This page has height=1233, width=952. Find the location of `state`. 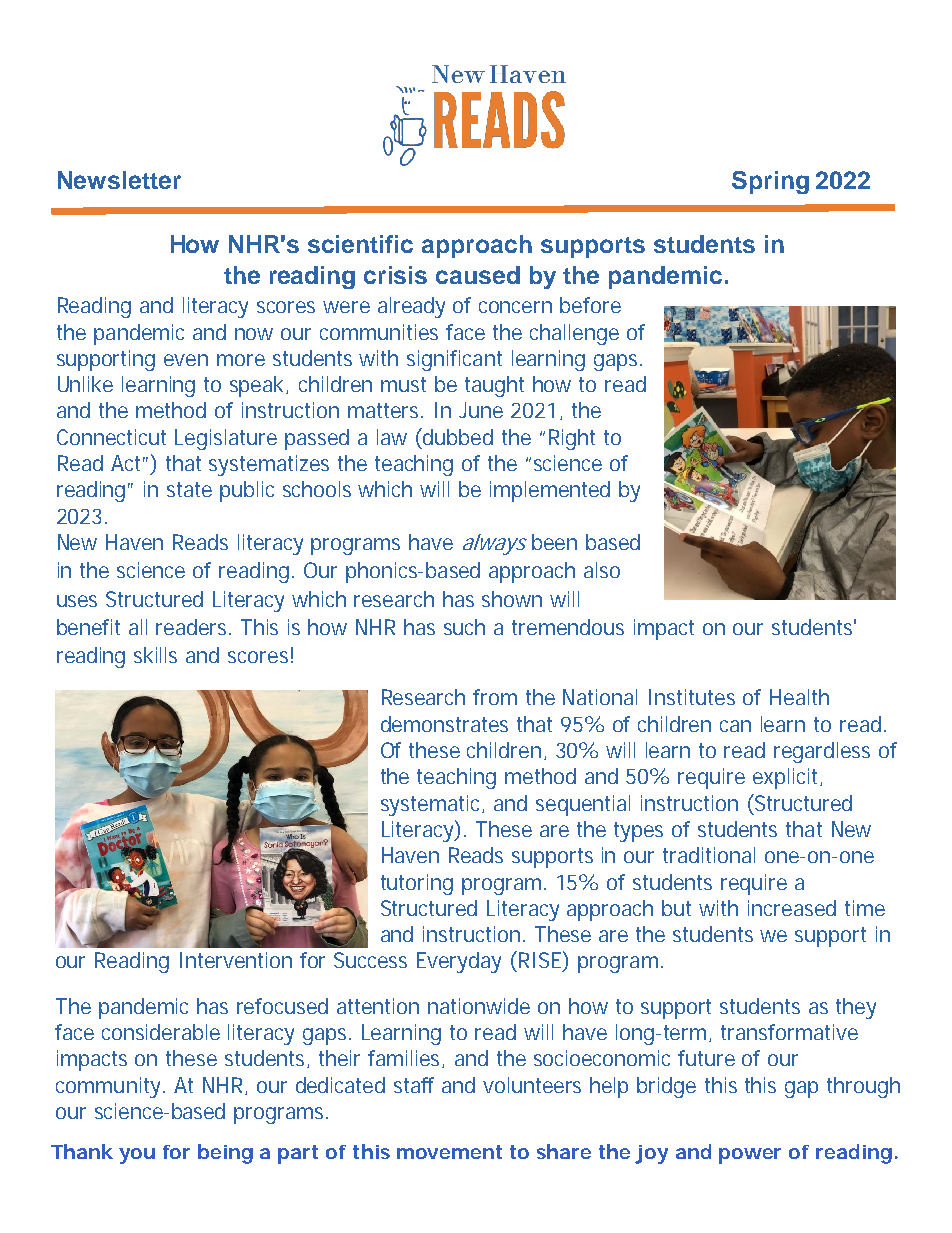

state is located at coordinates (189, 489).
